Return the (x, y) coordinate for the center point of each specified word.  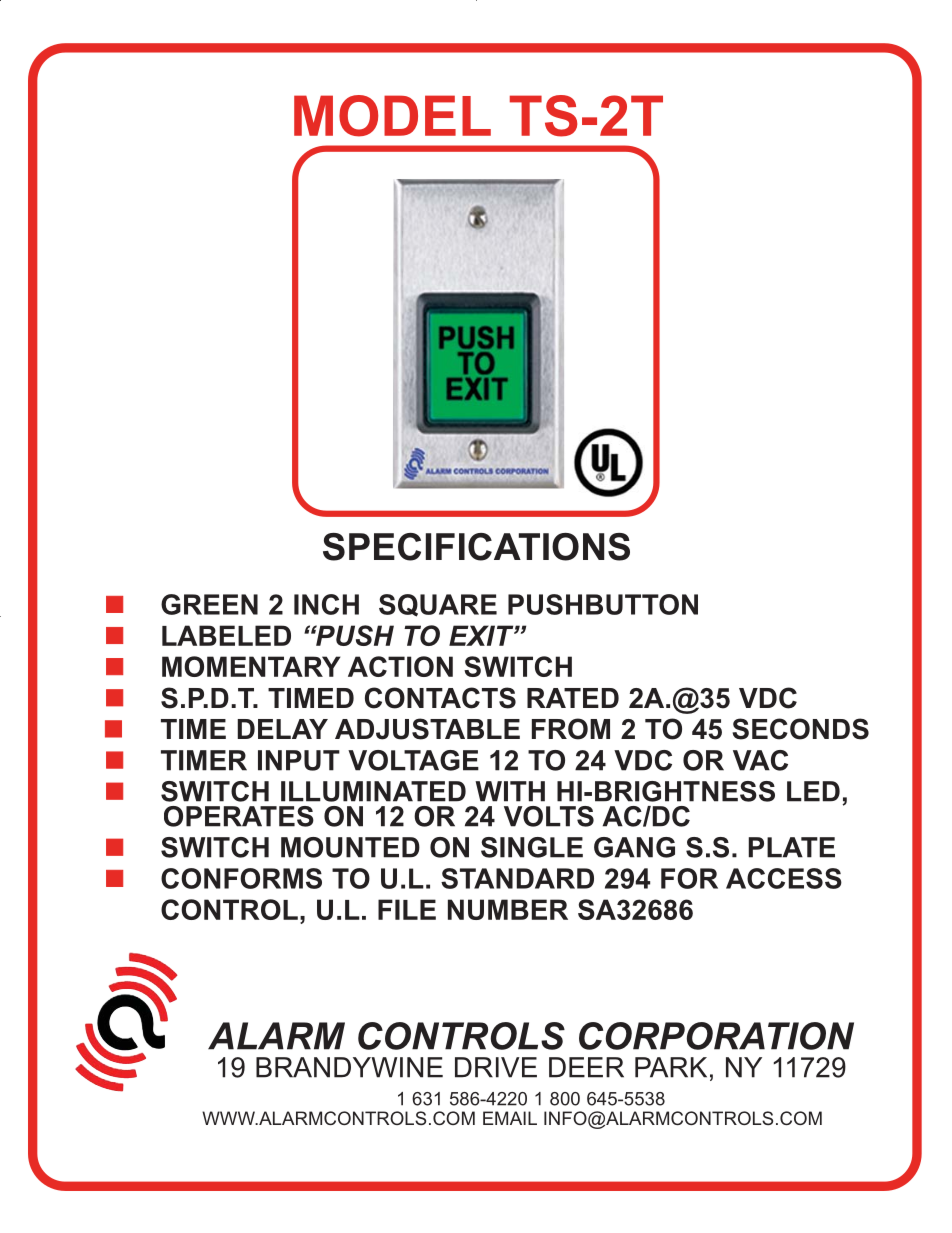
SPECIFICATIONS (476, 547)
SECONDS (800, 729)
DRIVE (496, 1067)
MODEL (392, 116)
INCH (326, 604)
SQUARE (438, 605)
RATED (573, 698)
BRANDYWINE (349, 1067)
